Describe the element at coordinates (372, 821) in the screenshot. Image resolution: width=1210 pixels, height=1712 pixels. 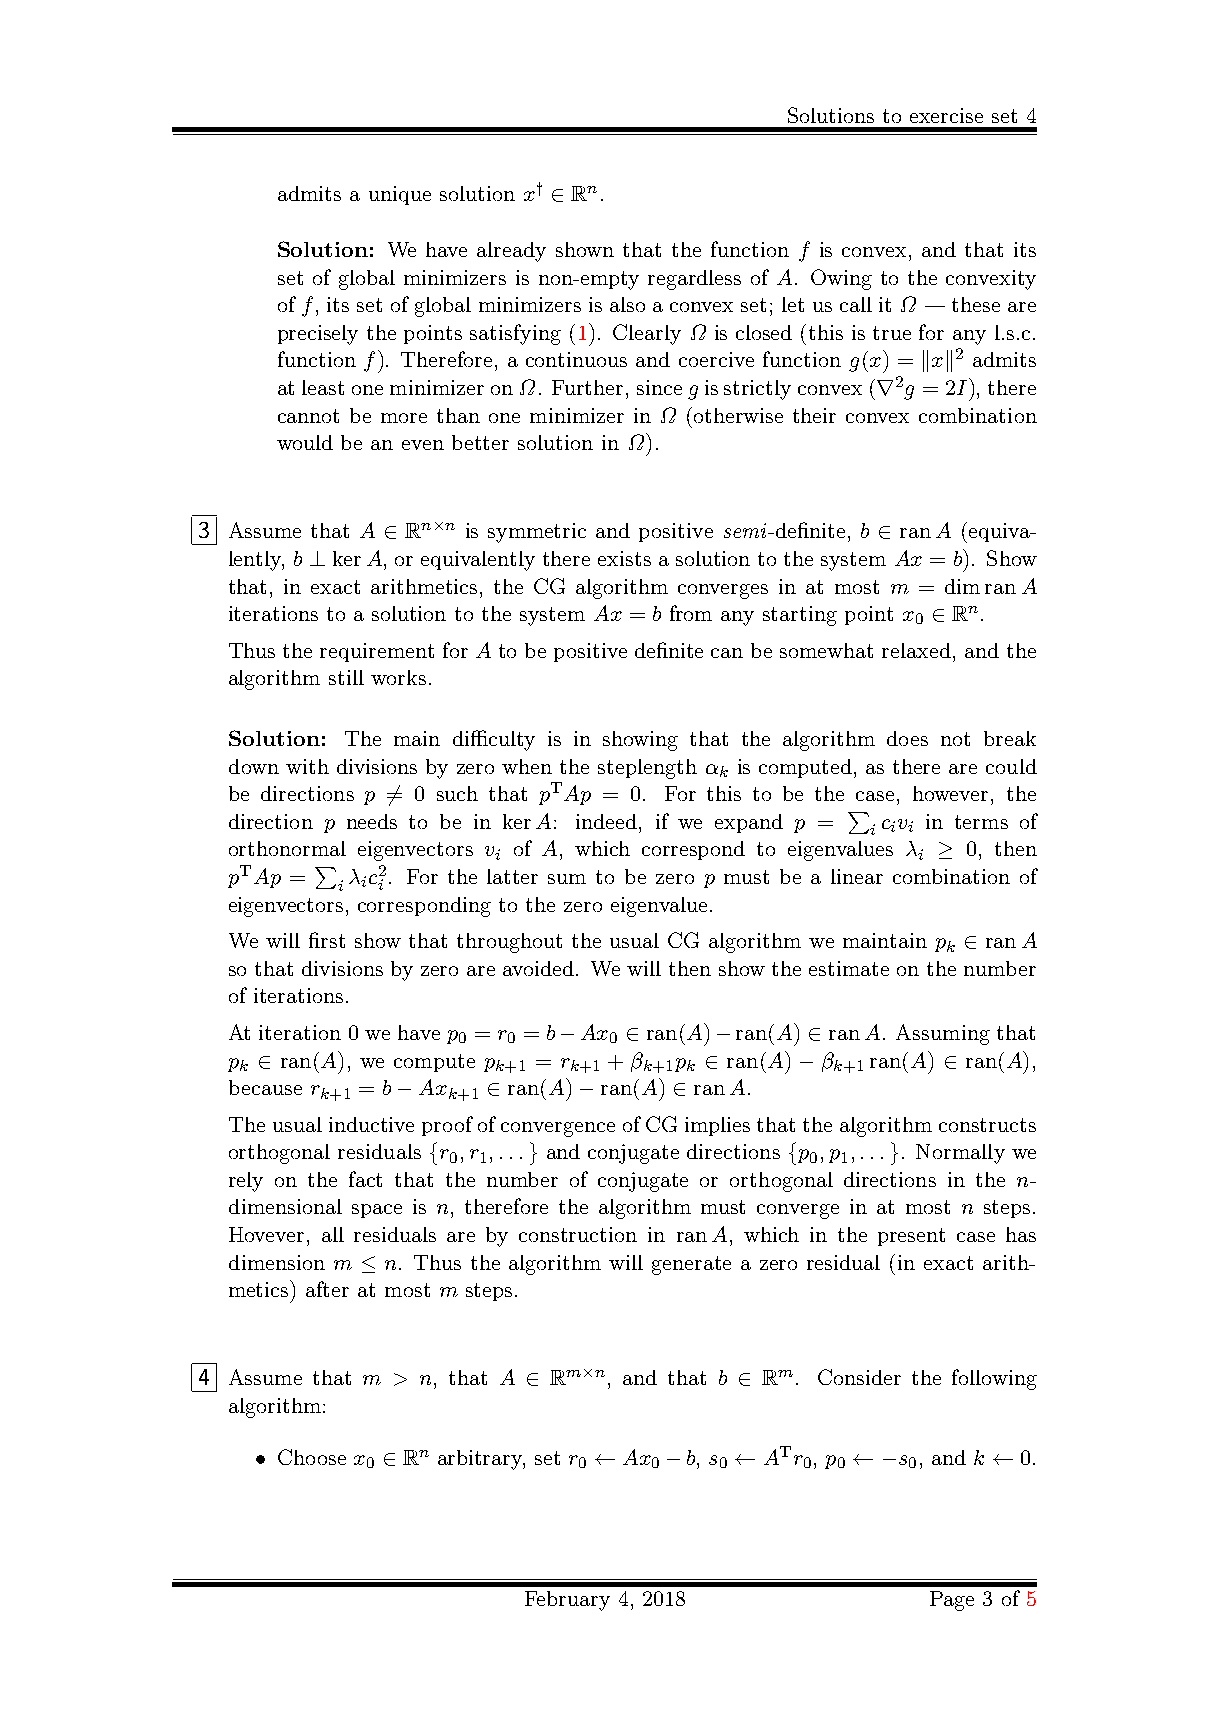
I see `needs` at that location.
